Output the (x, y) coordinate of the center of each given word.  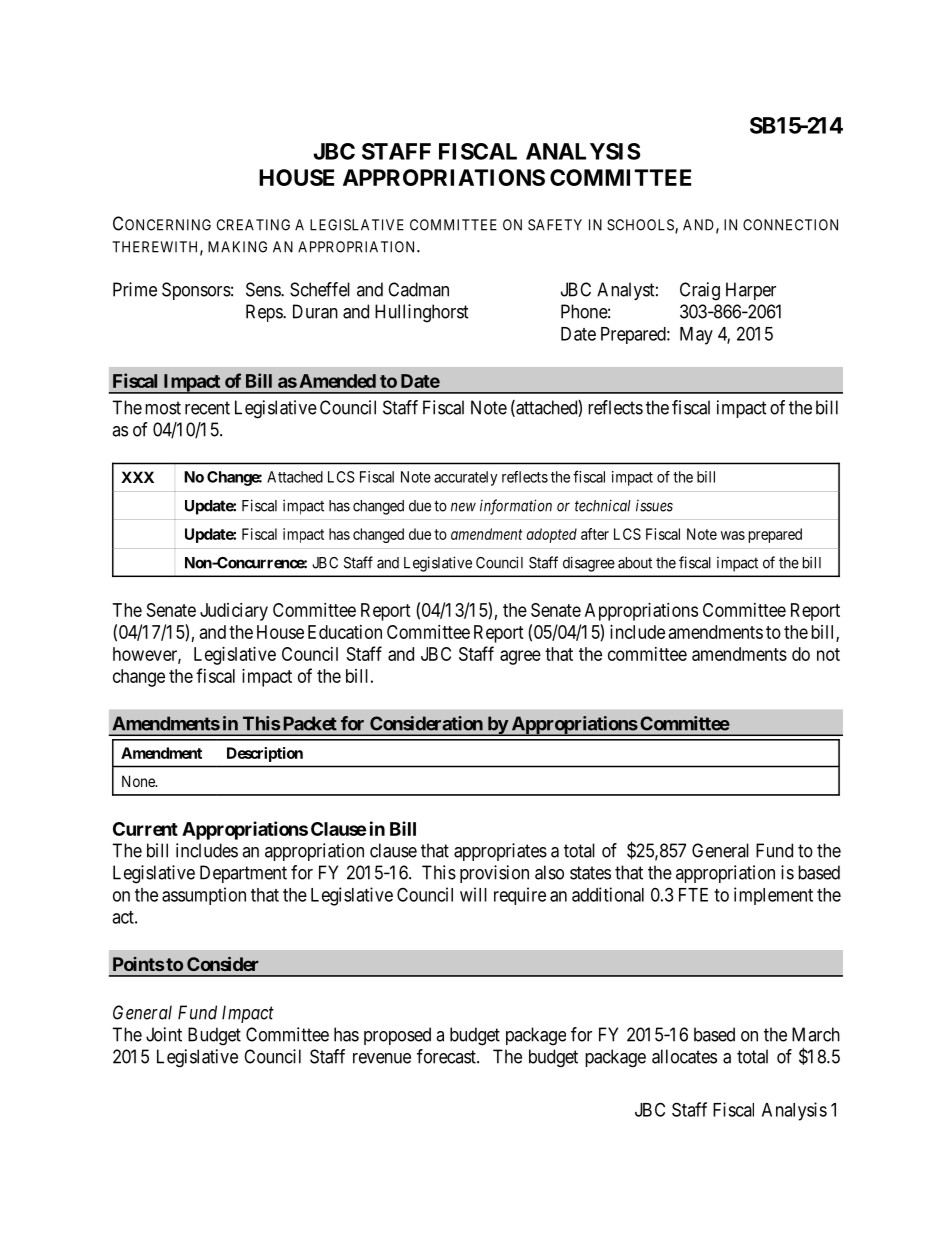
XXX (137, 477)
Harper (751, 291)
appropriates (500, 852)
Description (265, 754)
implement (773, 896)
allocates (684, 1056)
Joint (164, 1034)
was (733, 535)
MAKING (237, 247)
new (463, 507)
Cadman (418, 289)
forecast (447, 1056)
